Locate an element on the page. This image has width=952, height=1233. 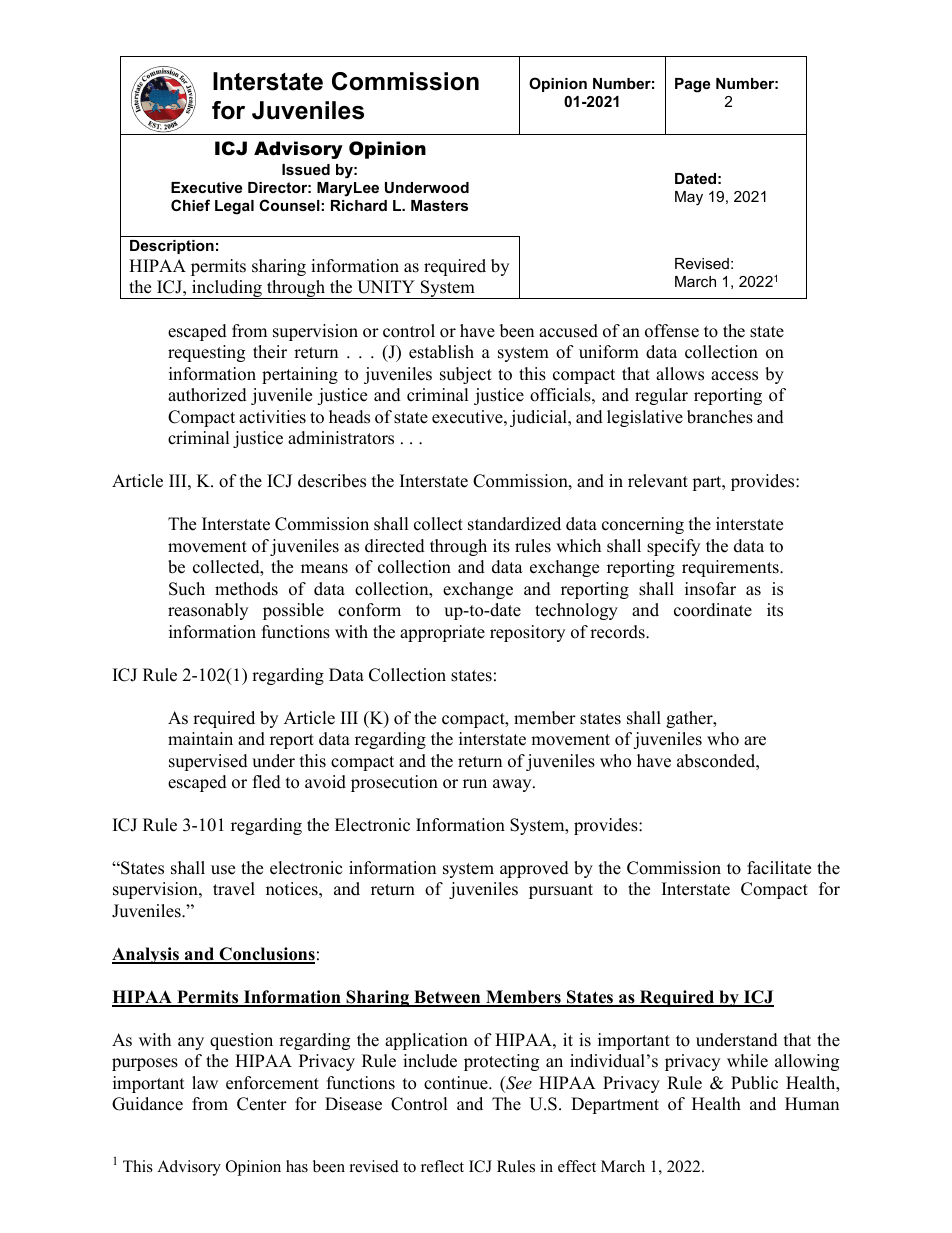
subject is located at coordinates (466, 375).
